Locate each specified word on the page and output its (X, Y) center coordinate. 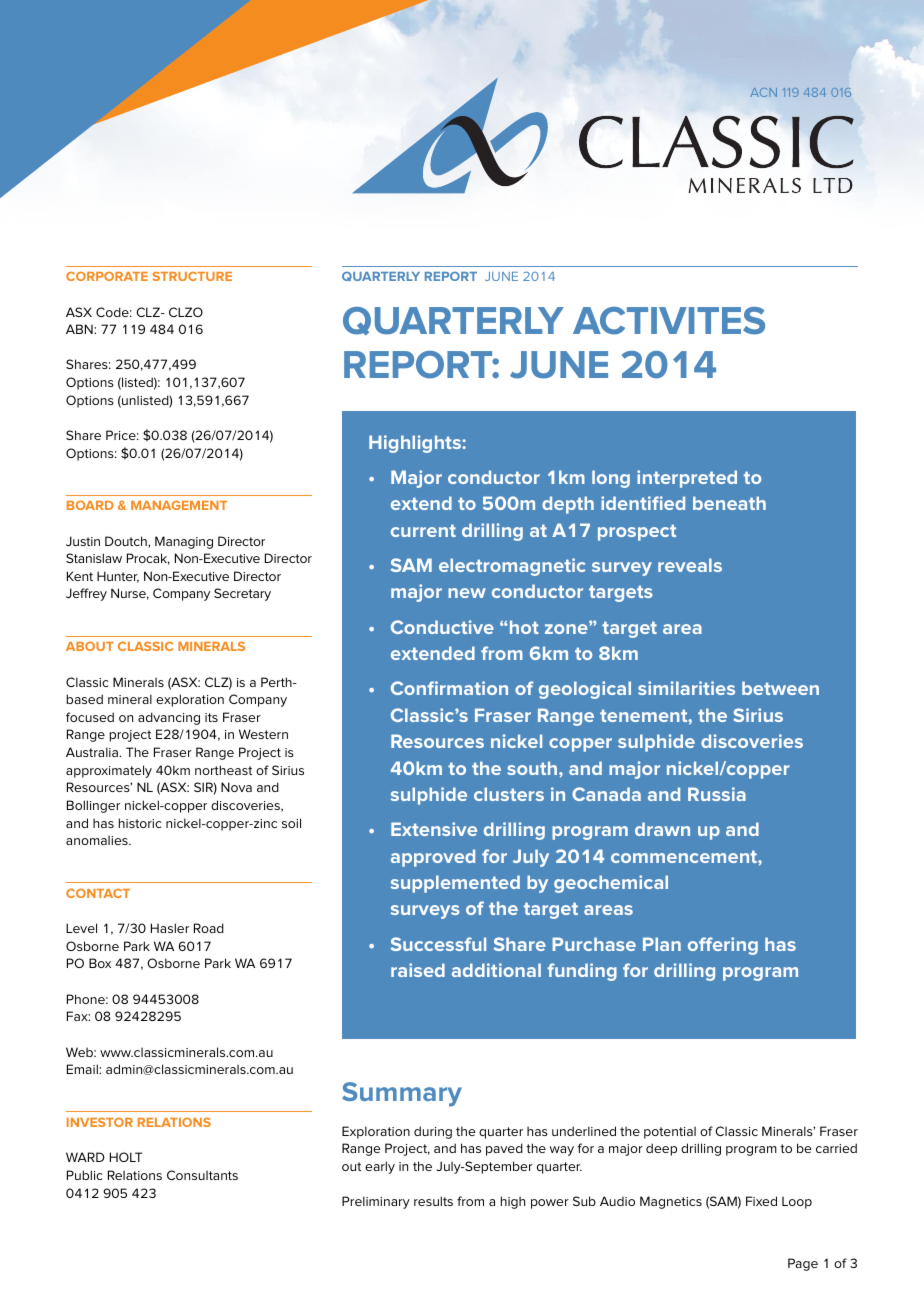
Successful (438, 944)
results (433, 1201)
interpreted (687, 479)
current (423, 530)
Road (209, 928)
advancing (169, 718)
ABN (80, 329)
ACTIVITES (669, 321)
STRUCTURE (192, 276)
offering (723, 946)
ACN (764, 92)
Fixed (761, 1201)
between (780, 688)
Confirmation (449, 688)
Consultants (202, 1175)
